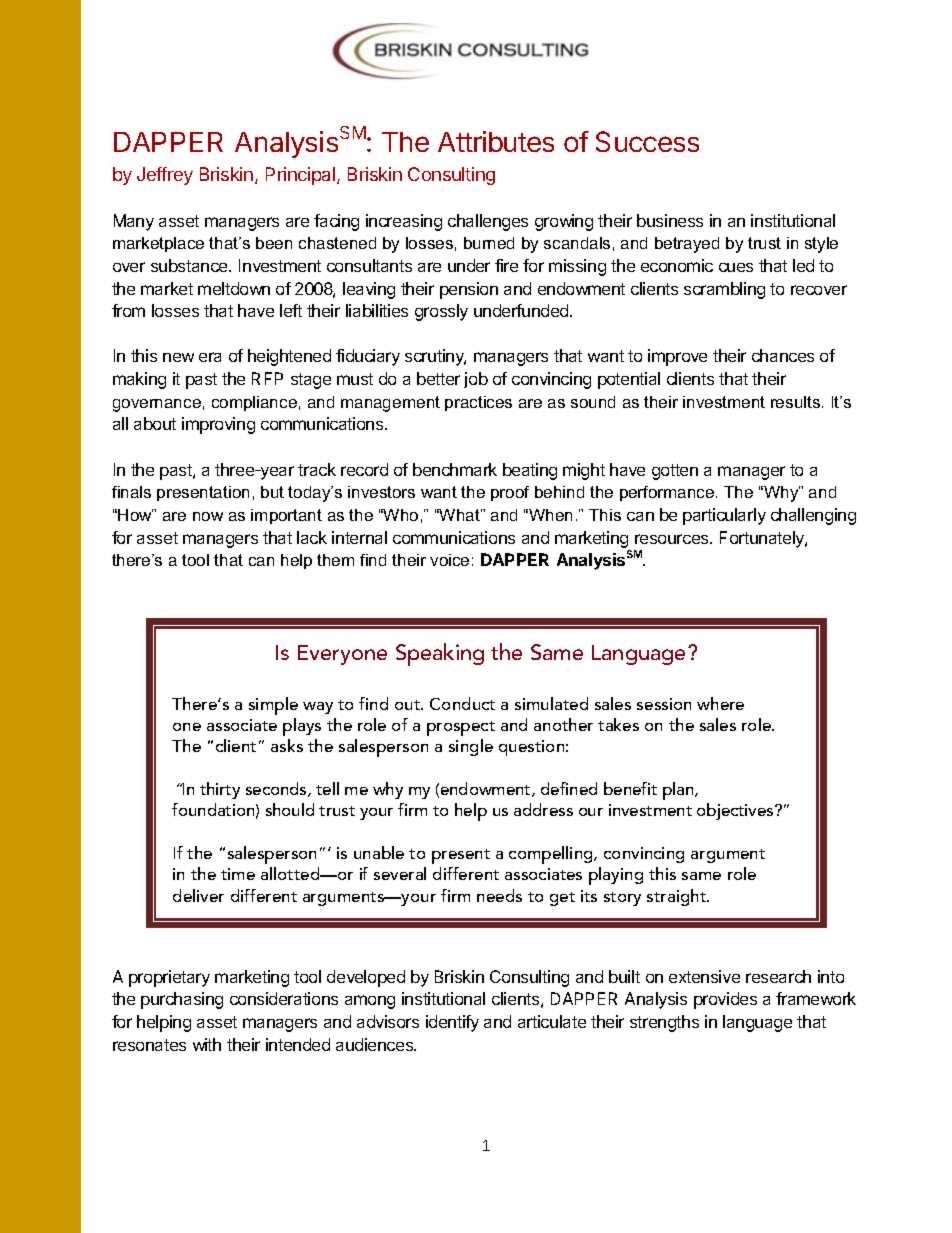 This document has height=1233, width=952. I want to click on Jeffrey, so click(165, 176).
